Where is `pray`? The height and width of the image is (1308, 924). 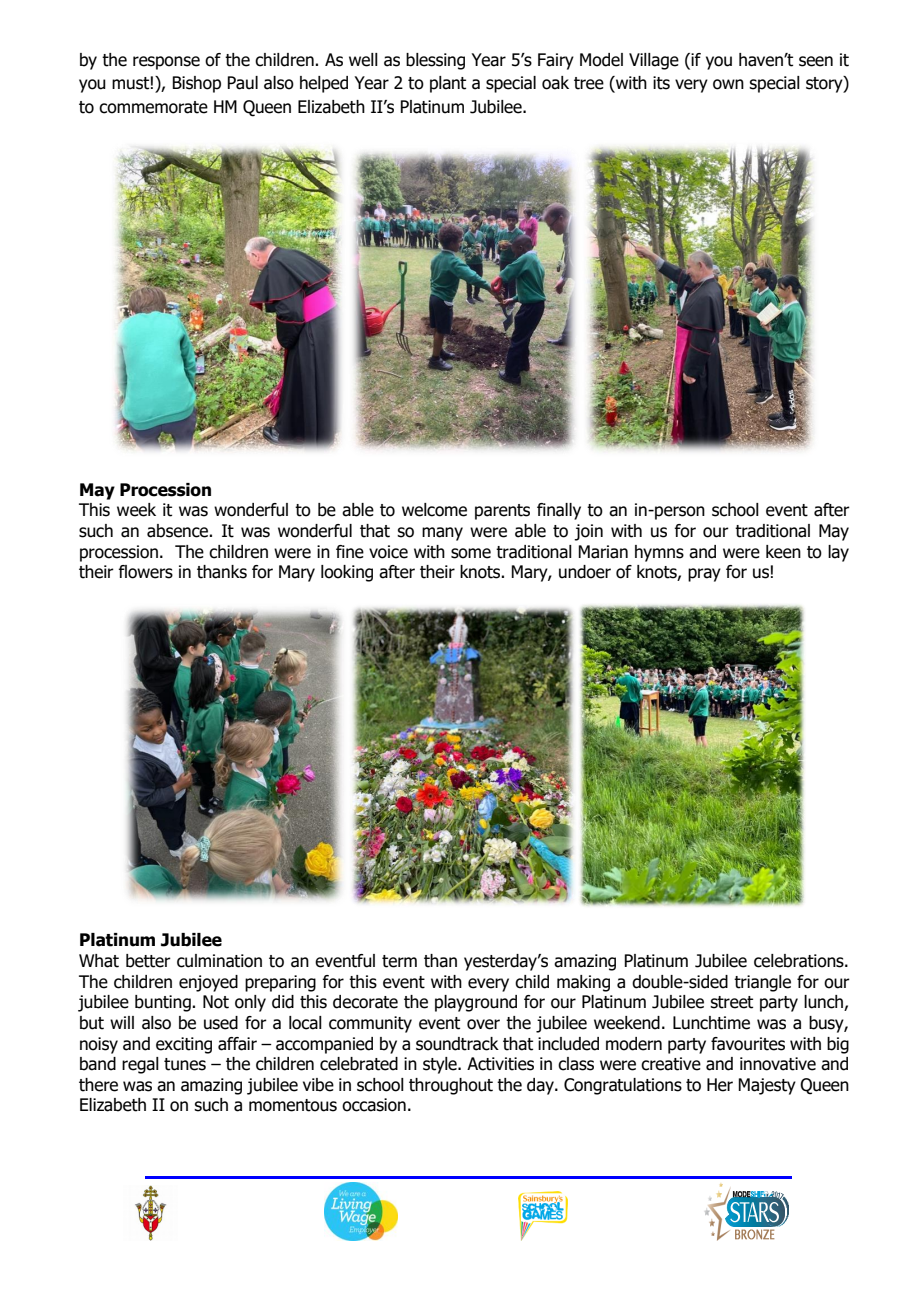 pray is located at coordinates (704, 575).
